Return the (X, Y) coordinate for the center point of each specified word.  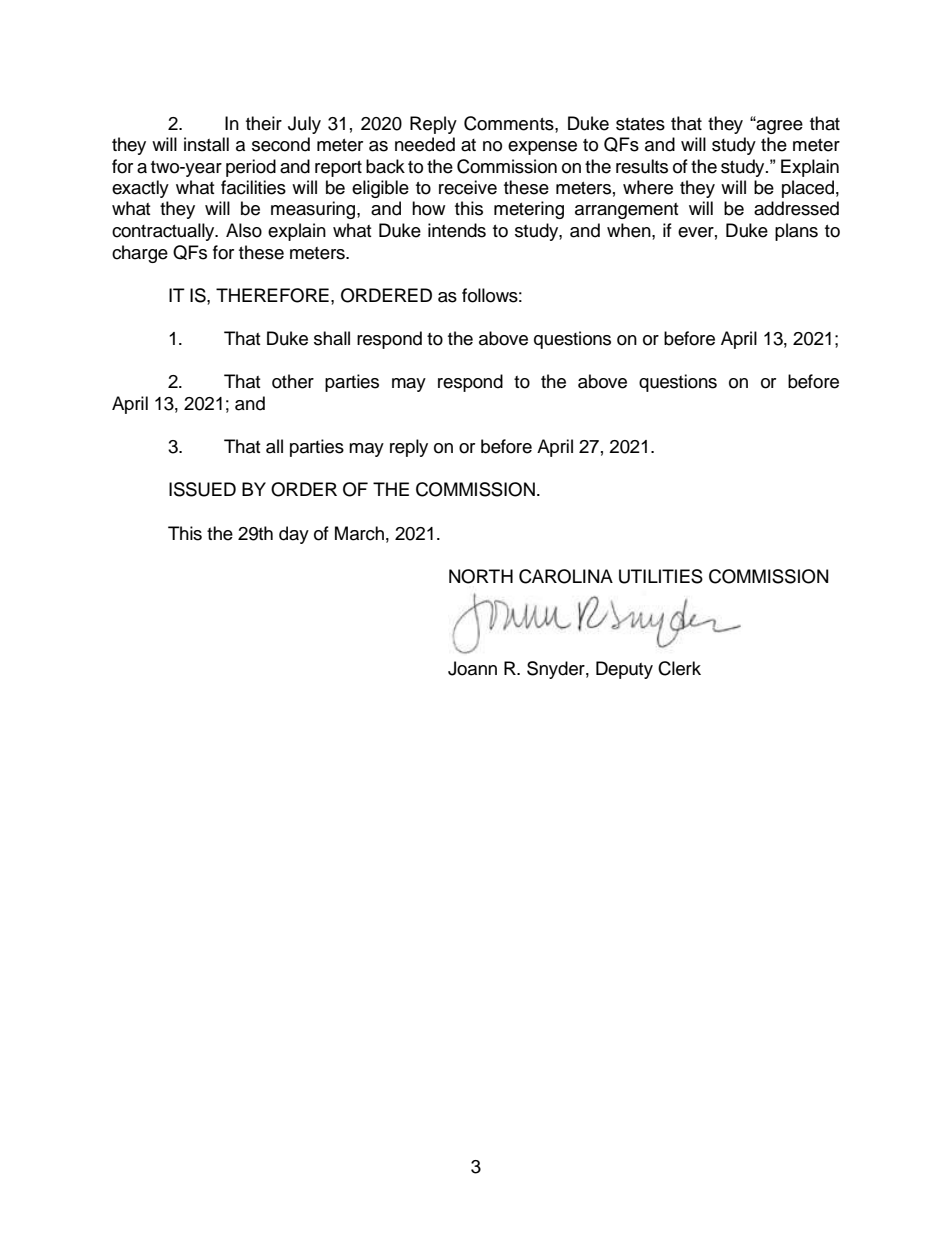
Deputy (624, 670)
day (294, 535)
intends (457, 230)
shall (332, 338)
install (206, 144)
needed (425, 144)
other (293, 381)
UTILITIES (661, 576)
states (640, 124)
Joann (472, 668)
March (359, 533)
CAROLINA (566, 576)
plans (796, 232)
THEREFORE (272, 295)
